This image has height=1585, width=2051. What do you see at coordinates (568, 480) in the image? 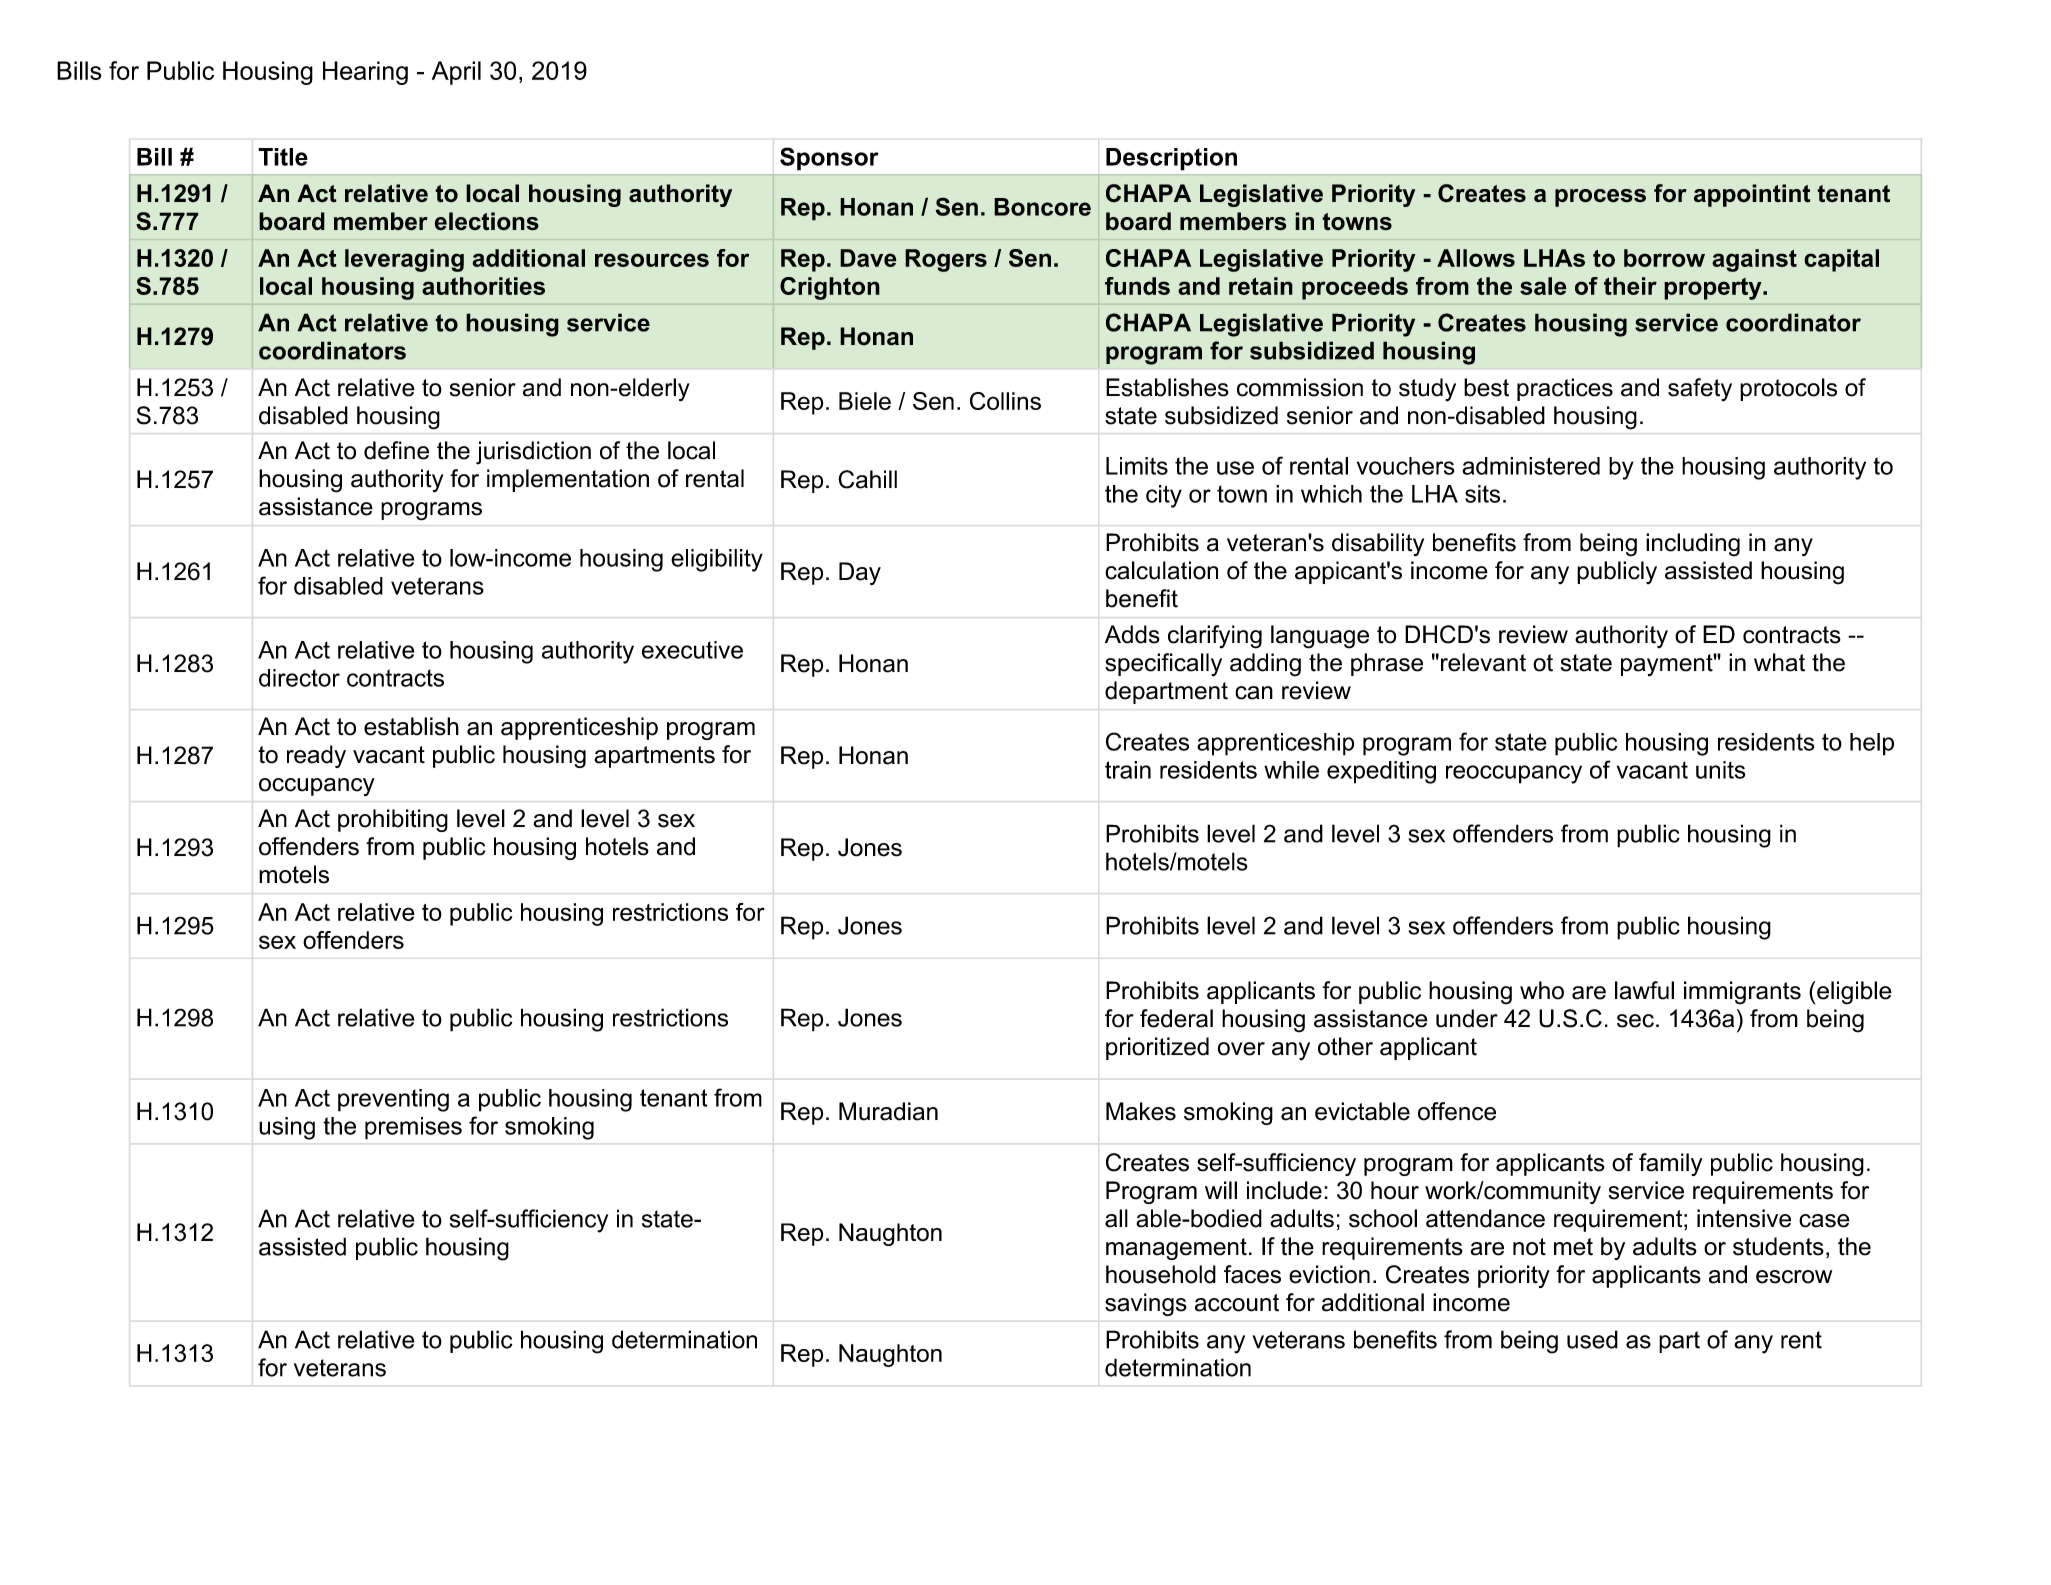
I see `implementation` at bounding box center [568, 480].
